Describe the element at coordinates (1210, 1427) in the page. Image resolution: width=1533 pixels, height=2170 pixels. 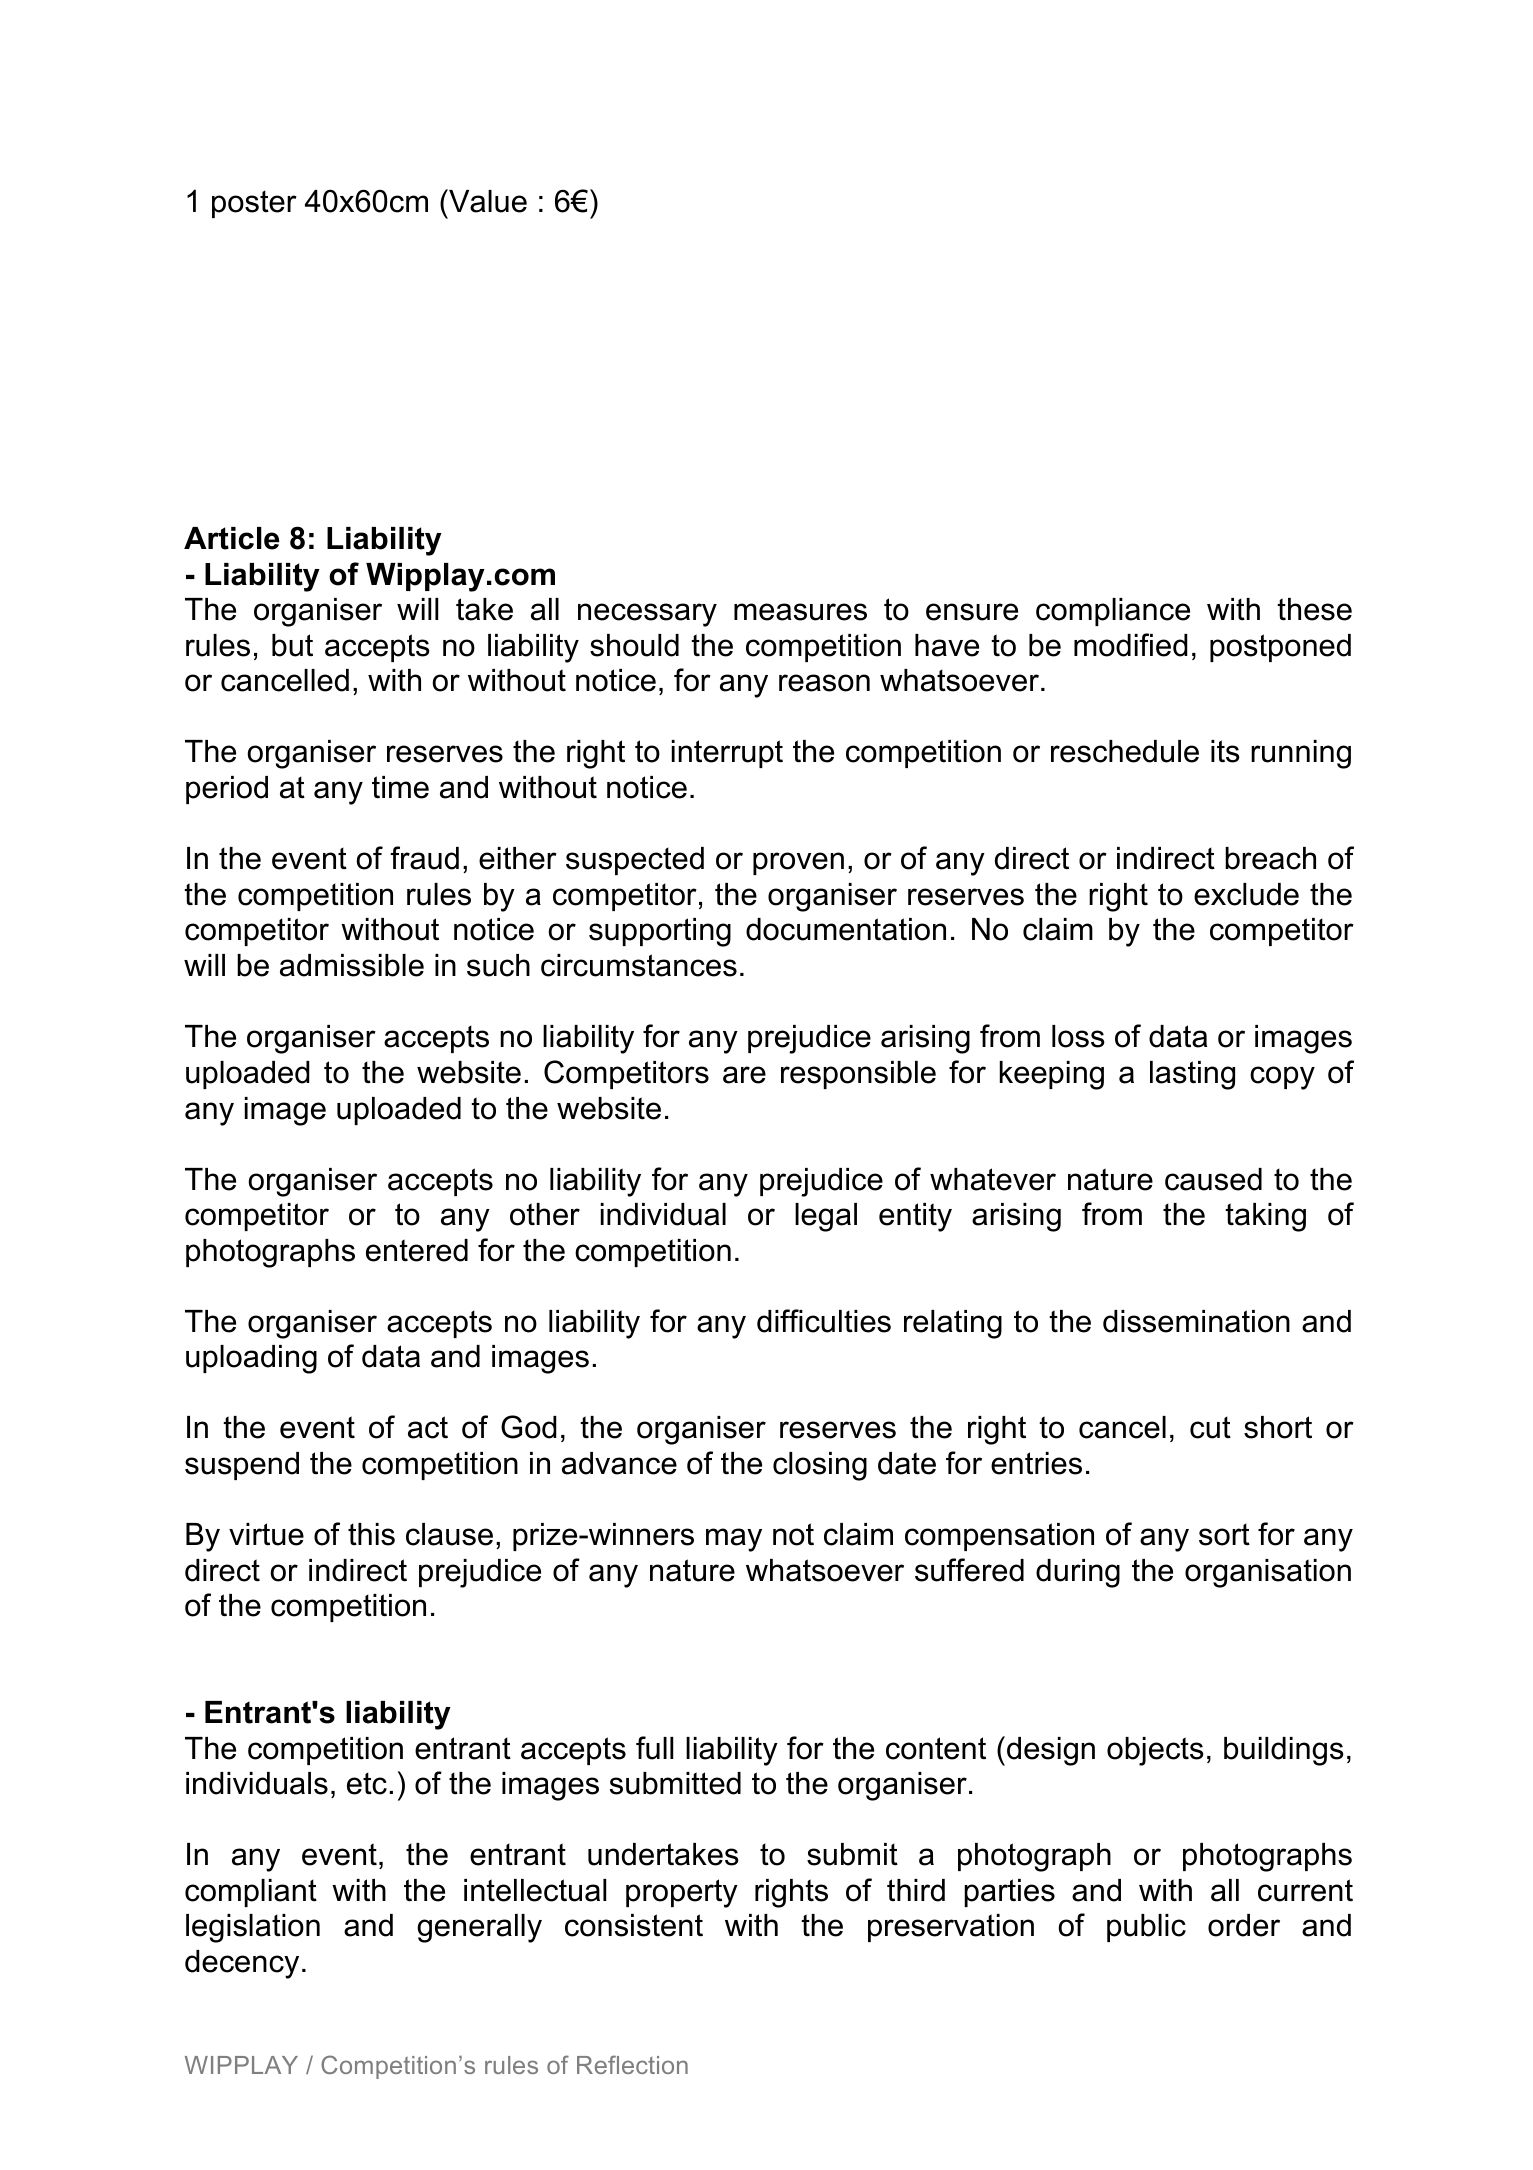
I see `cut` at that location.
